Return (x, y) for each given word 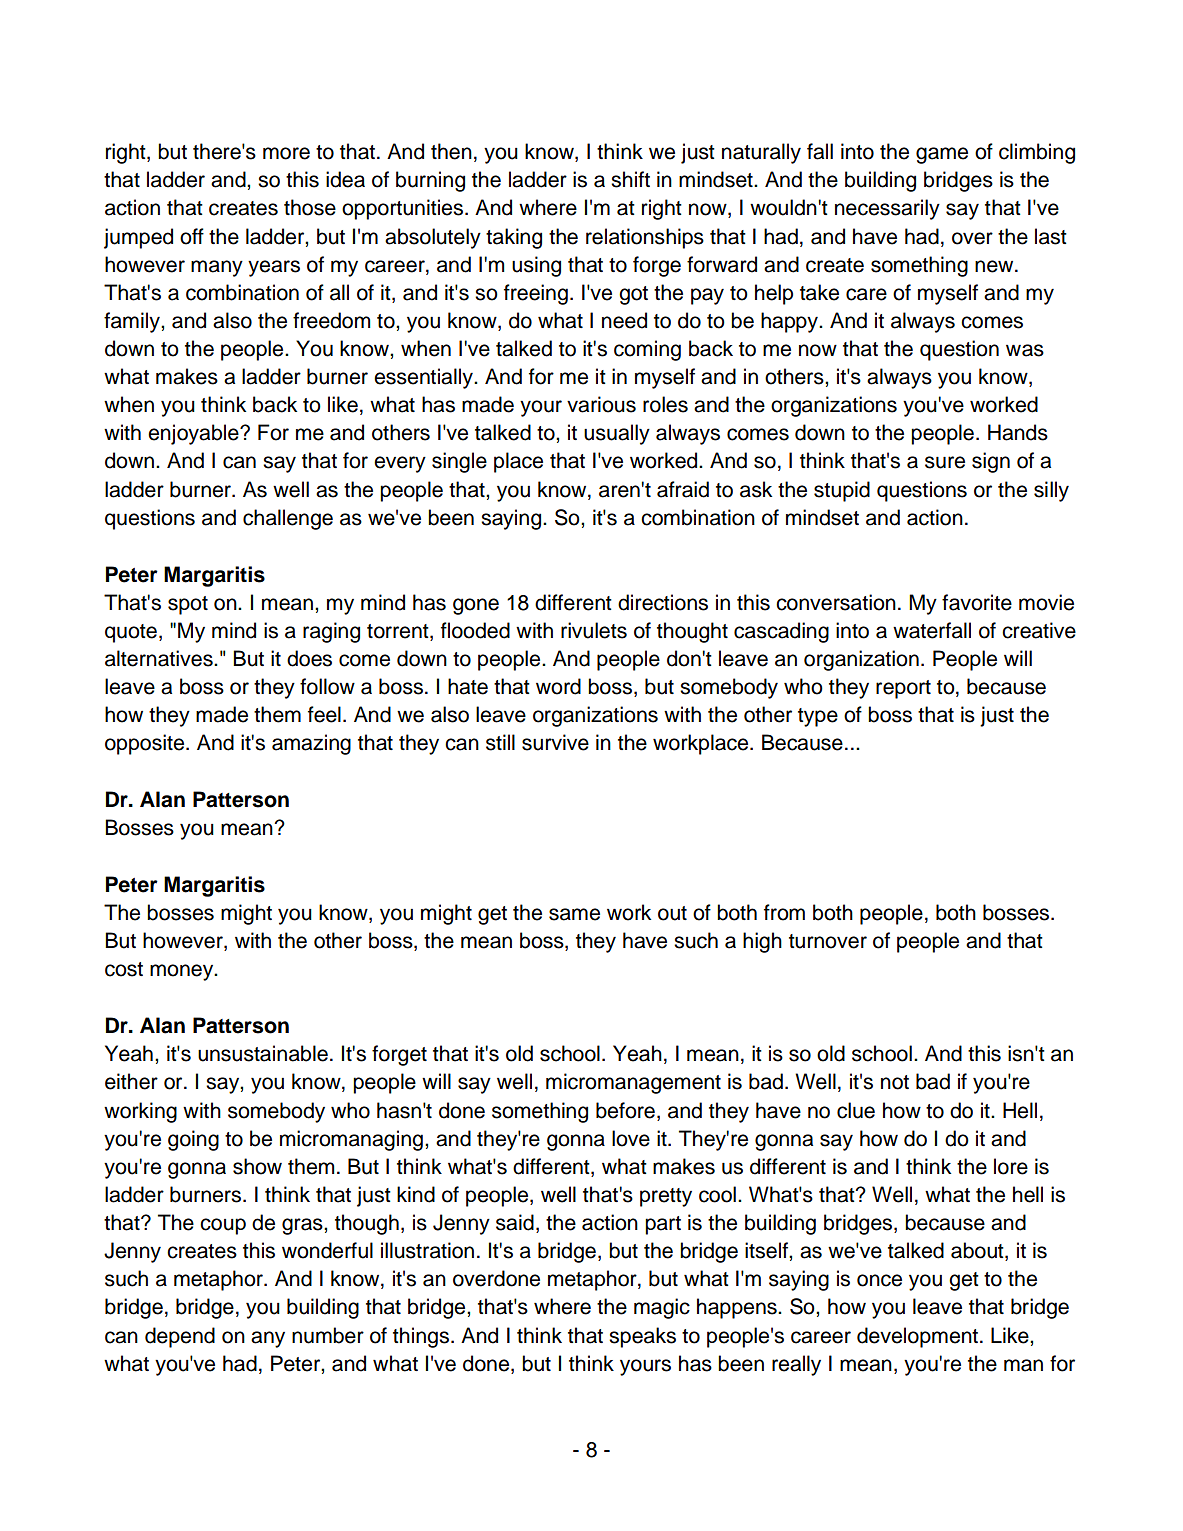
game (942, 155)
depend (180, 1337)
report (903, 689)
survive (555, 742)
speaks (642, 1337)
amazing (311, 744)
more (286, 153)
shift (630, 179)
